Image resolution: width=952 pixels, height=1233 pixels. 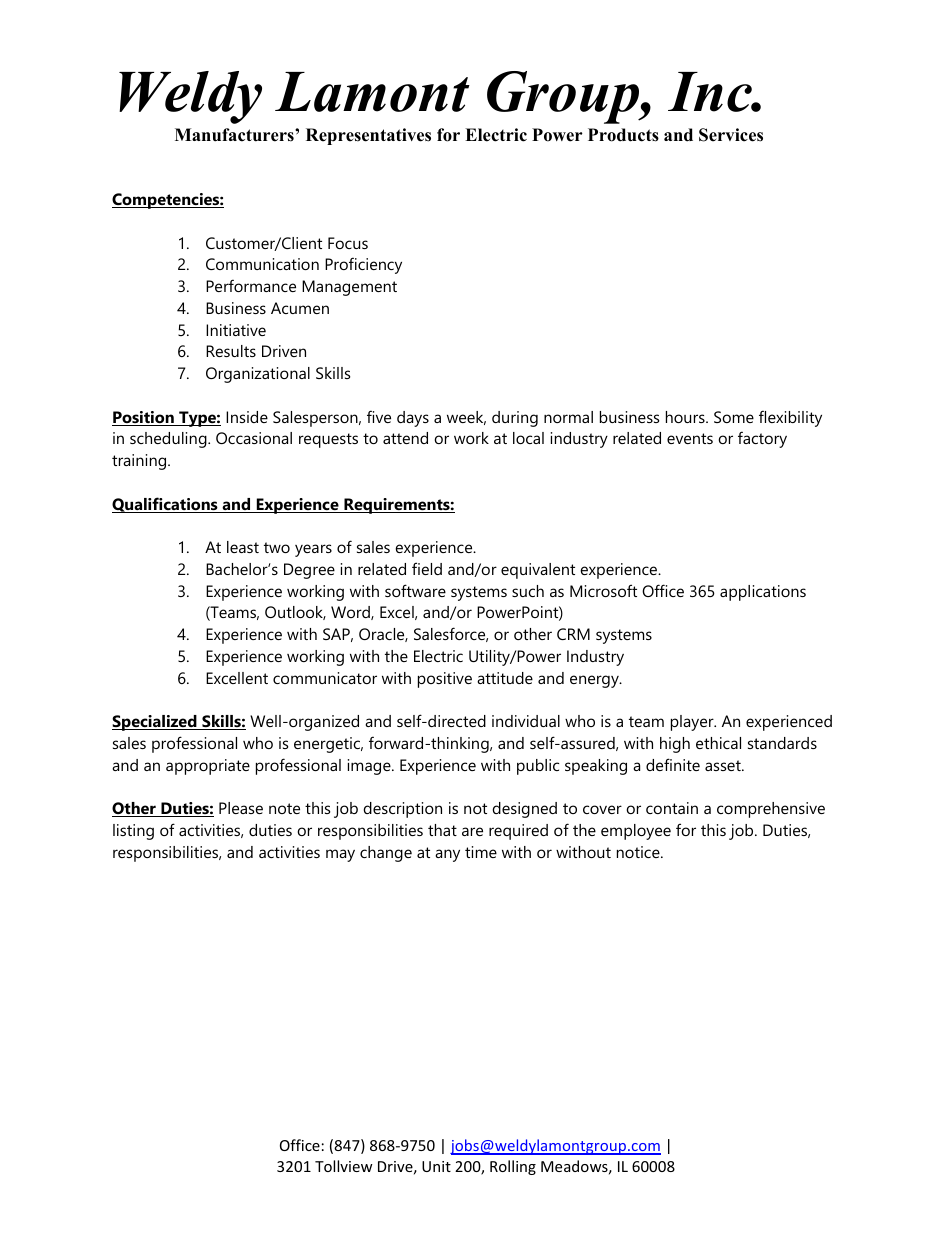 What do you see at coordinates (445, 680) in the screenshot?
I see `positive` at bounding box center [445, 680].
